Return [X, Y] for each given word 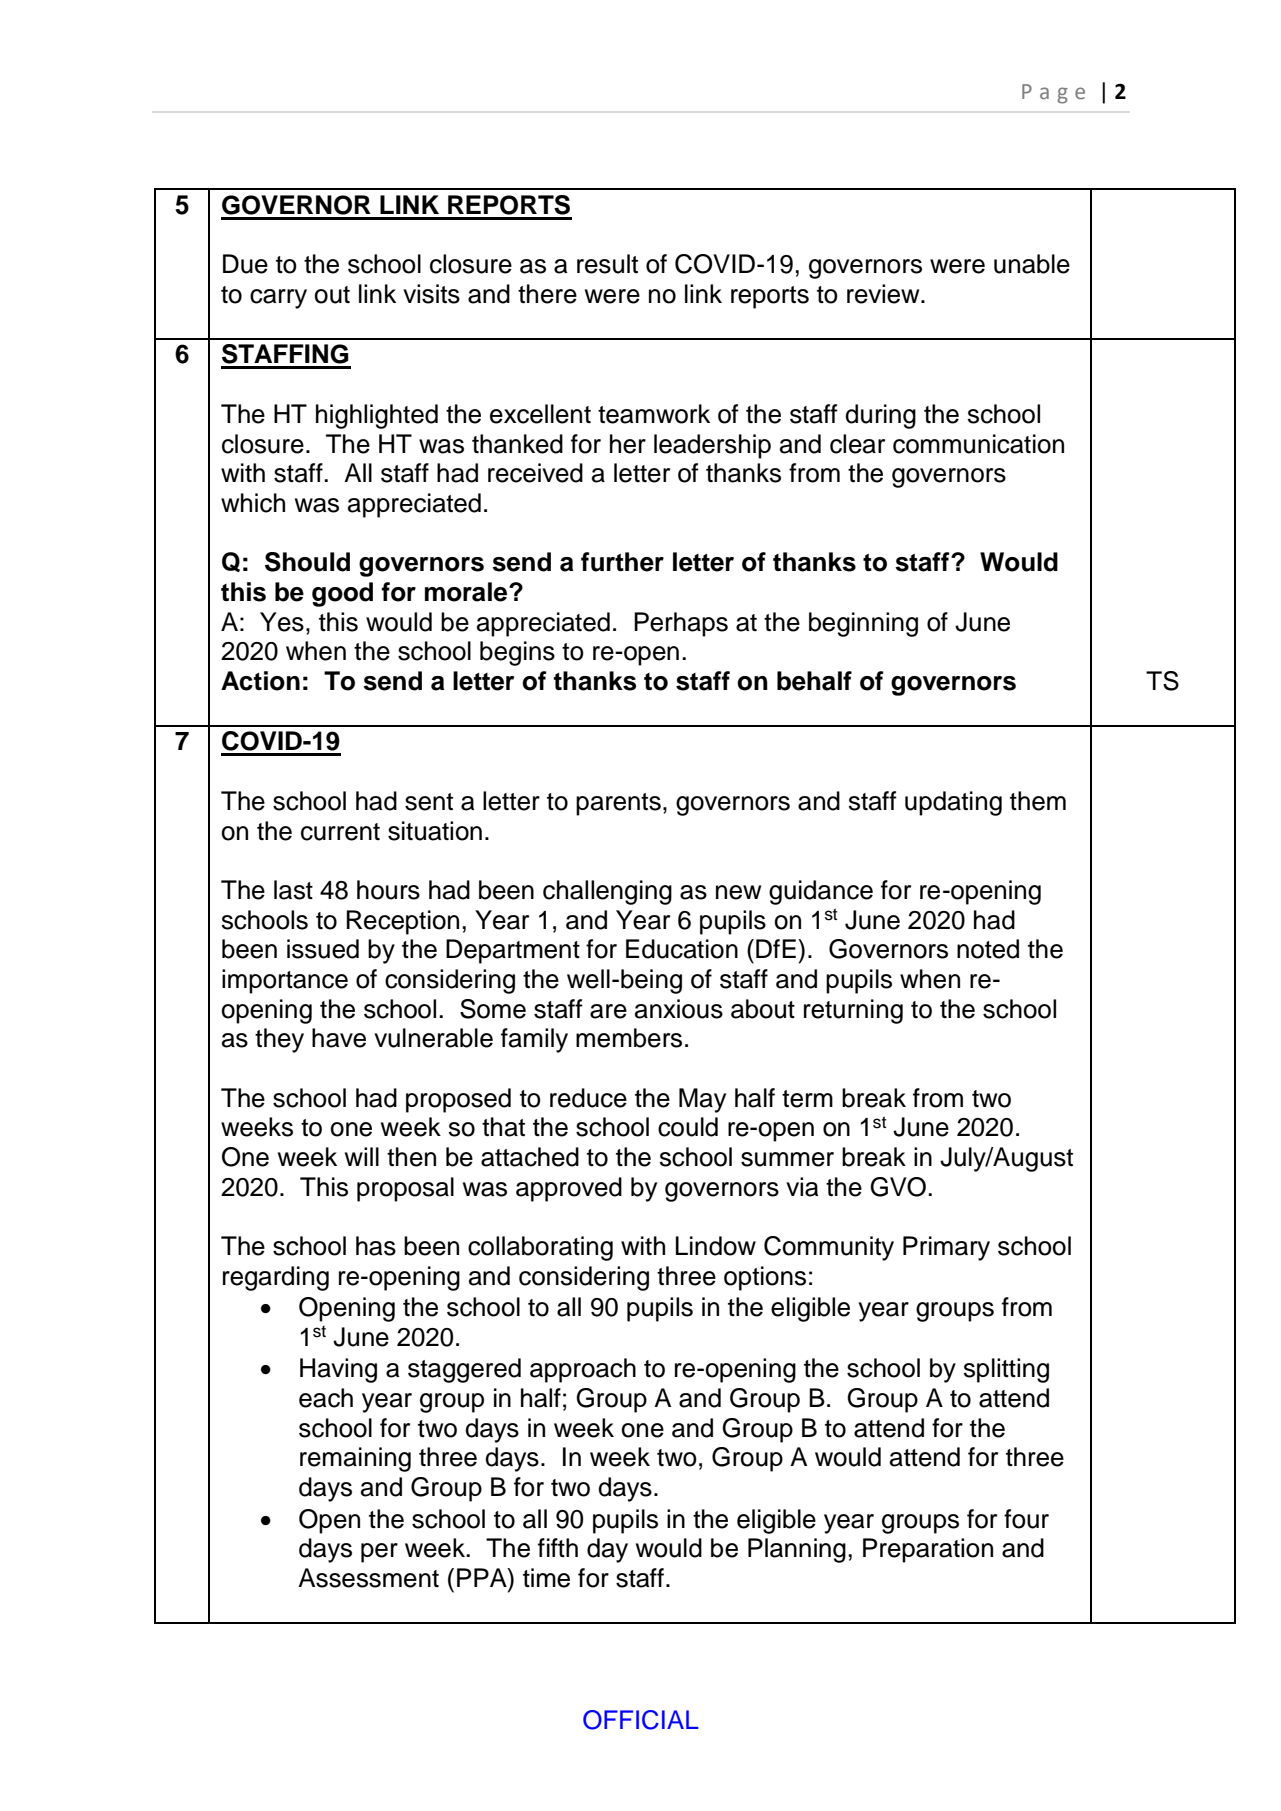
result [607, 264]
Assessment [368, 1578]
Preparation [928, 1550]
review [884, 294]
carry [278, 299]
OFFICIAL [641, 1720]
